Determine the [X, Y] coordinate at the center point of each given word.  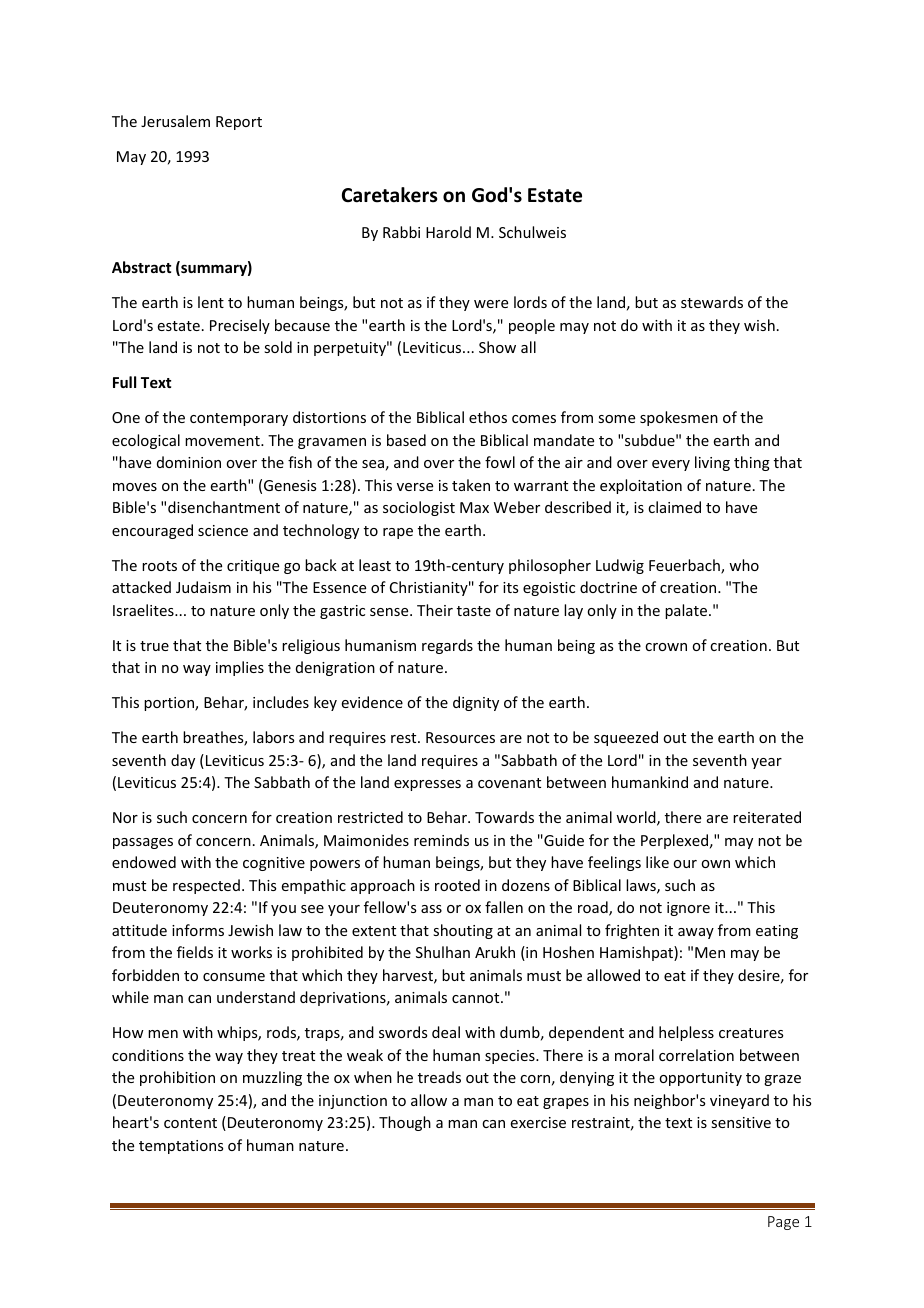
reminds [441, 840]
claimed [674, 507]
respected [206, 886]
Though [405, 1123]
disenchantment [224, 507]
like [657, 862]
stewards [712, 302]
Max [474, 507]
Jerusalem [175, 121]
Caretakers [390, 195]
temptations [181, 1147]
